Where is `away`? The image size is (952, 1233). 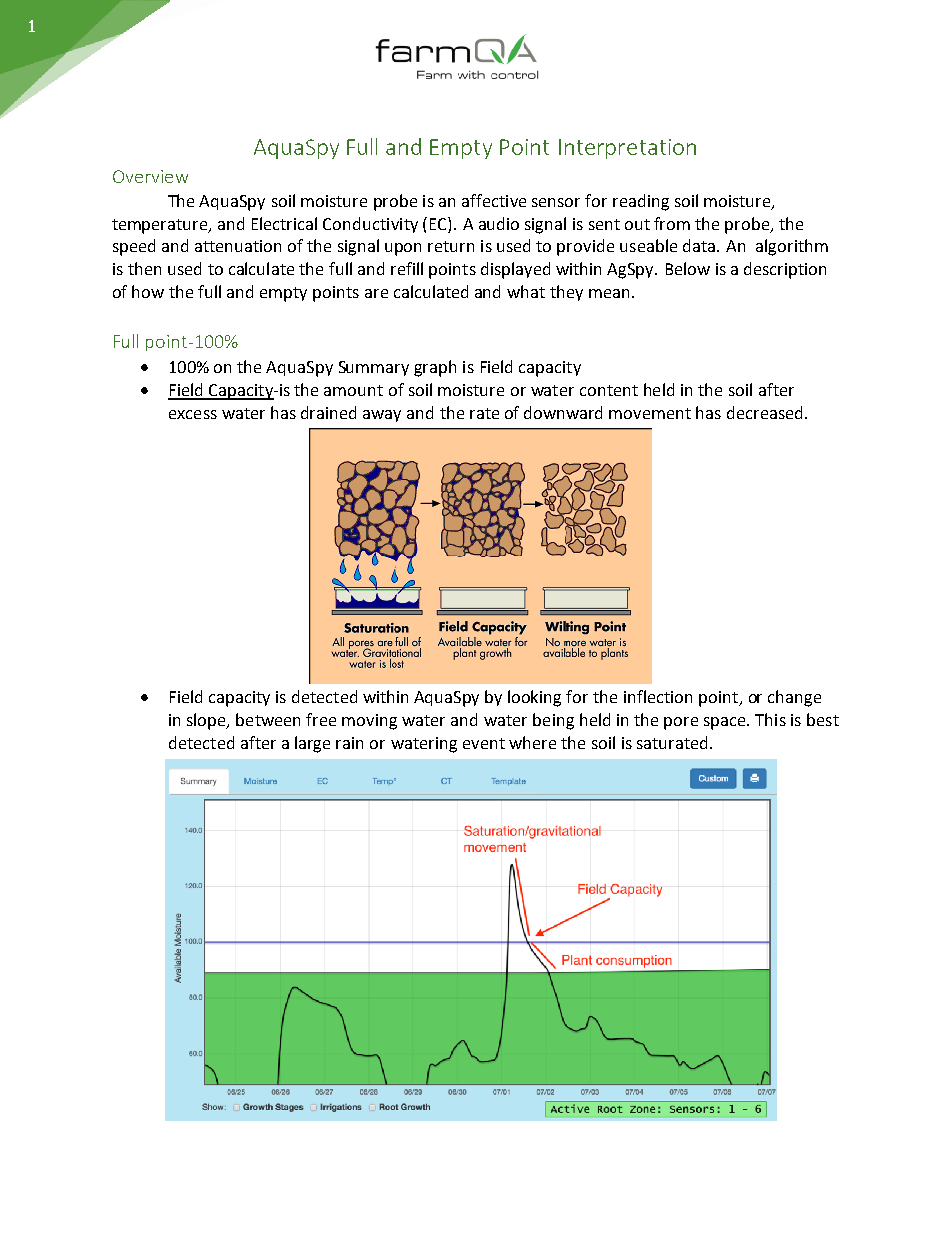
away is located at coordinates (382, 416).
